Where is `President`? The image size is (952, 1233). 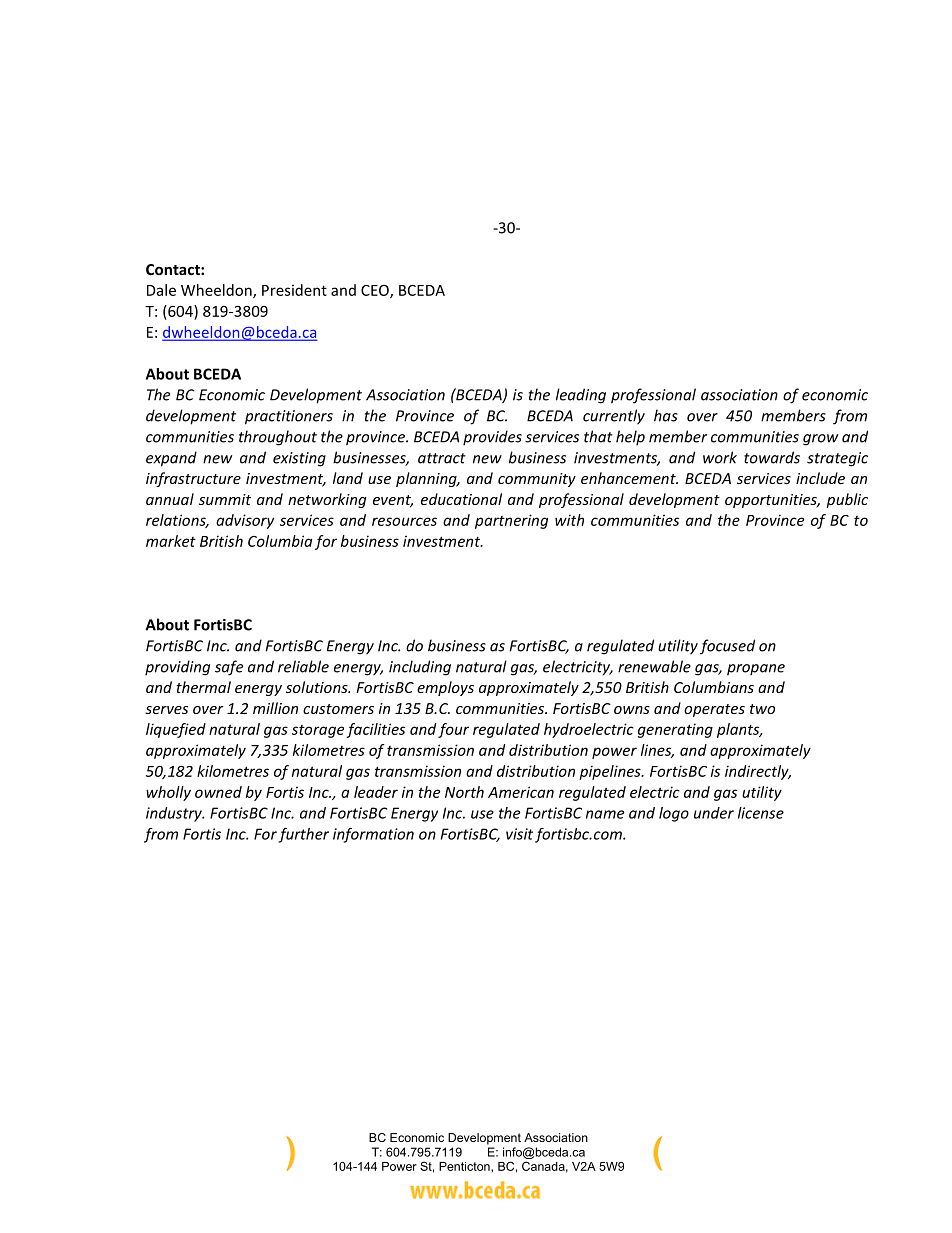 President is located at coordinates (294, 290).
